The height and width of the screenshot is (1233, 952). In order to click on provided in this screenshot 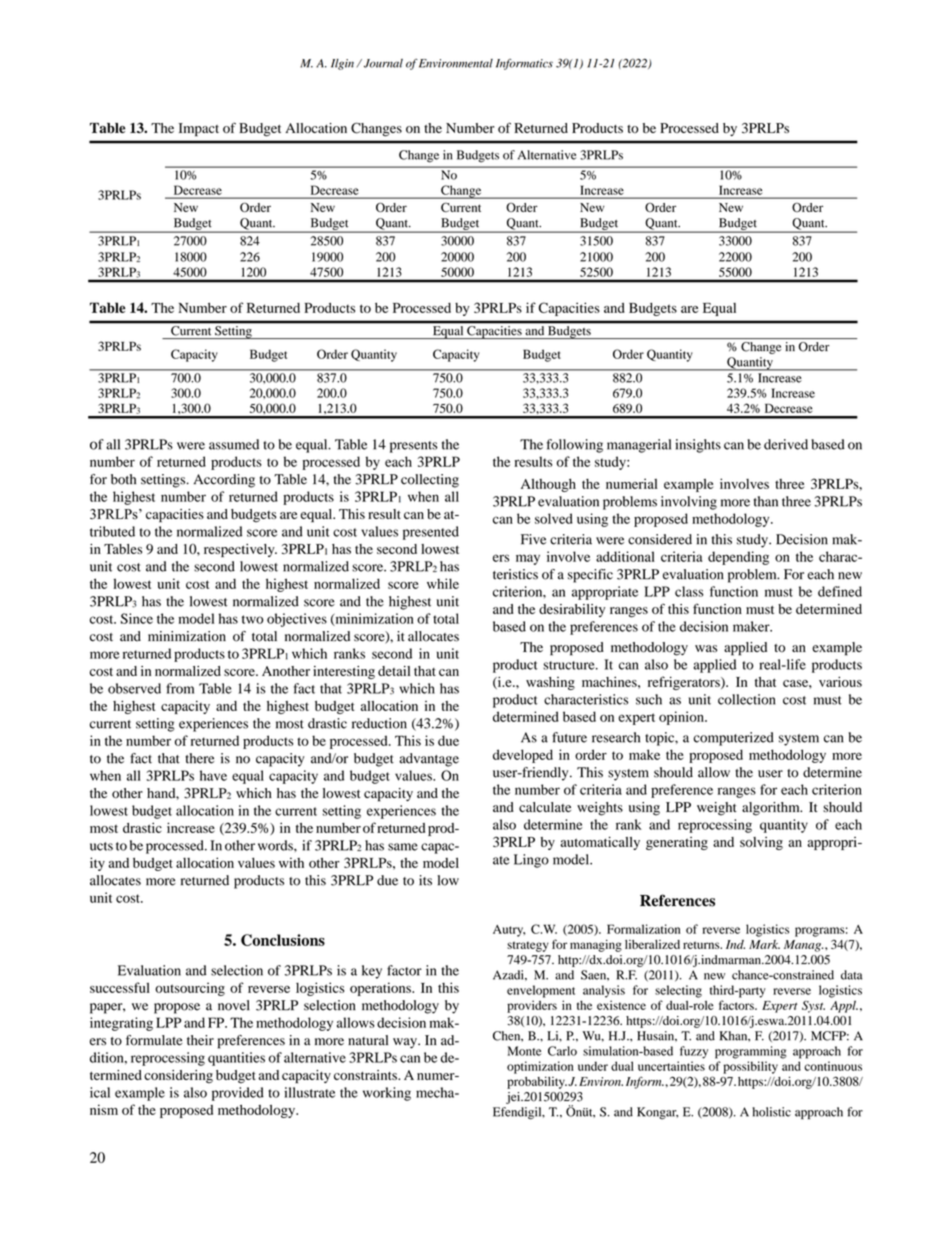, I will do `click(238, 1094)`.
